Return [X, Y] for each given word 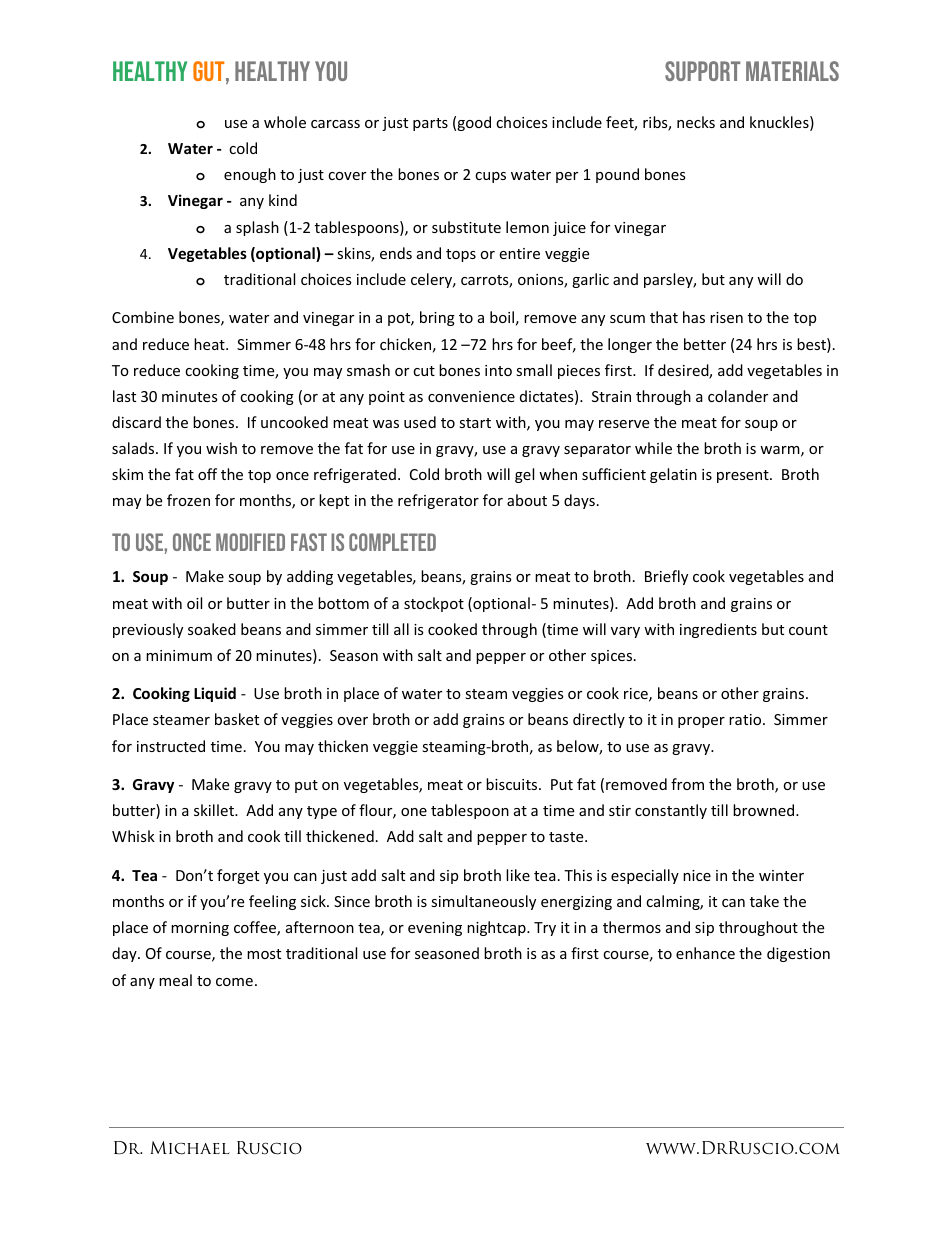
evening [435, 929]
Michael [190, 1148]
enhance [705, 953]
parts [430, 124]
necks [696, 122]
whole [285, 122]
